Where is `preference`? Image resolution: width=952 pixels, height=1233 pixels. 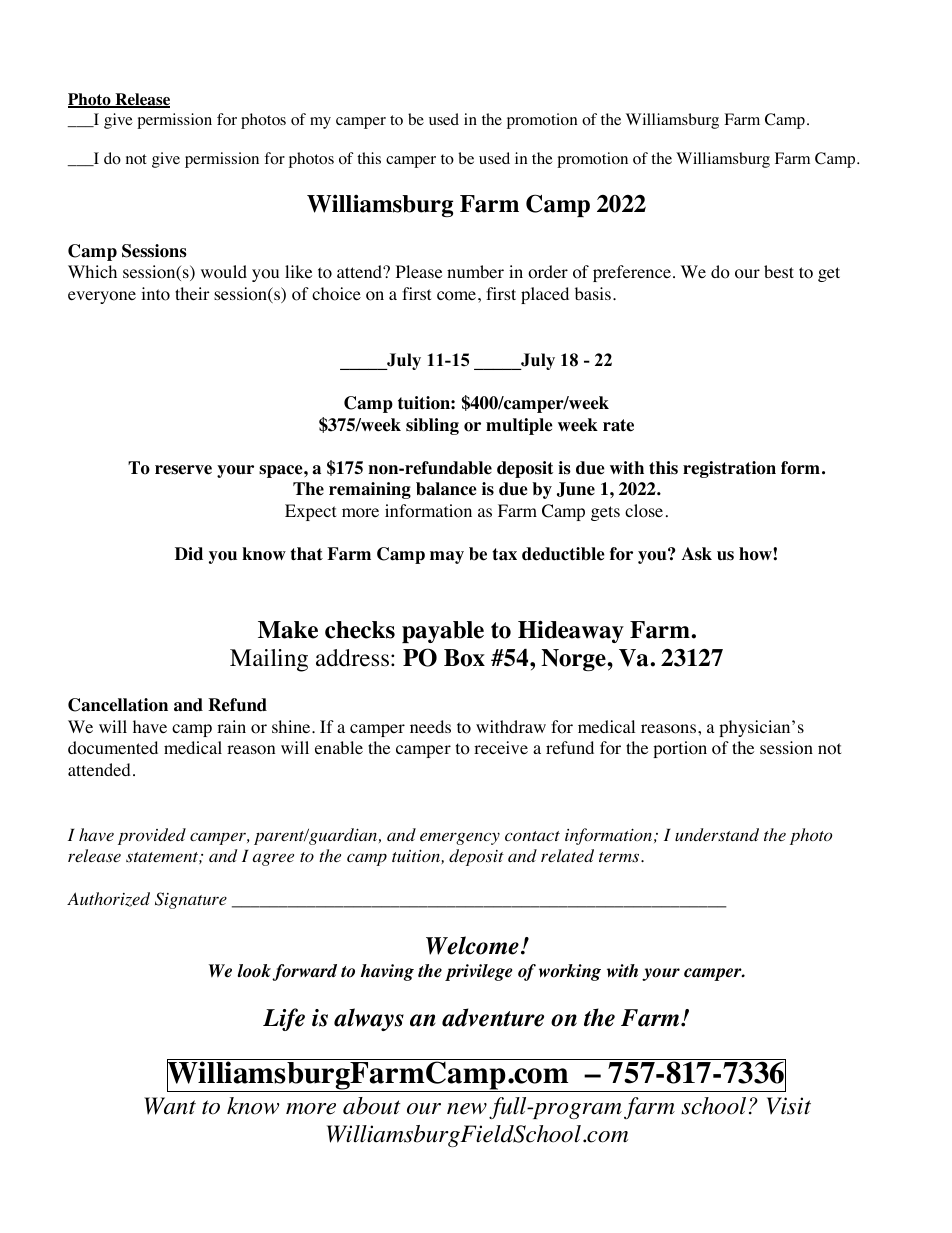
preference is located at coordinates (632, 273).
